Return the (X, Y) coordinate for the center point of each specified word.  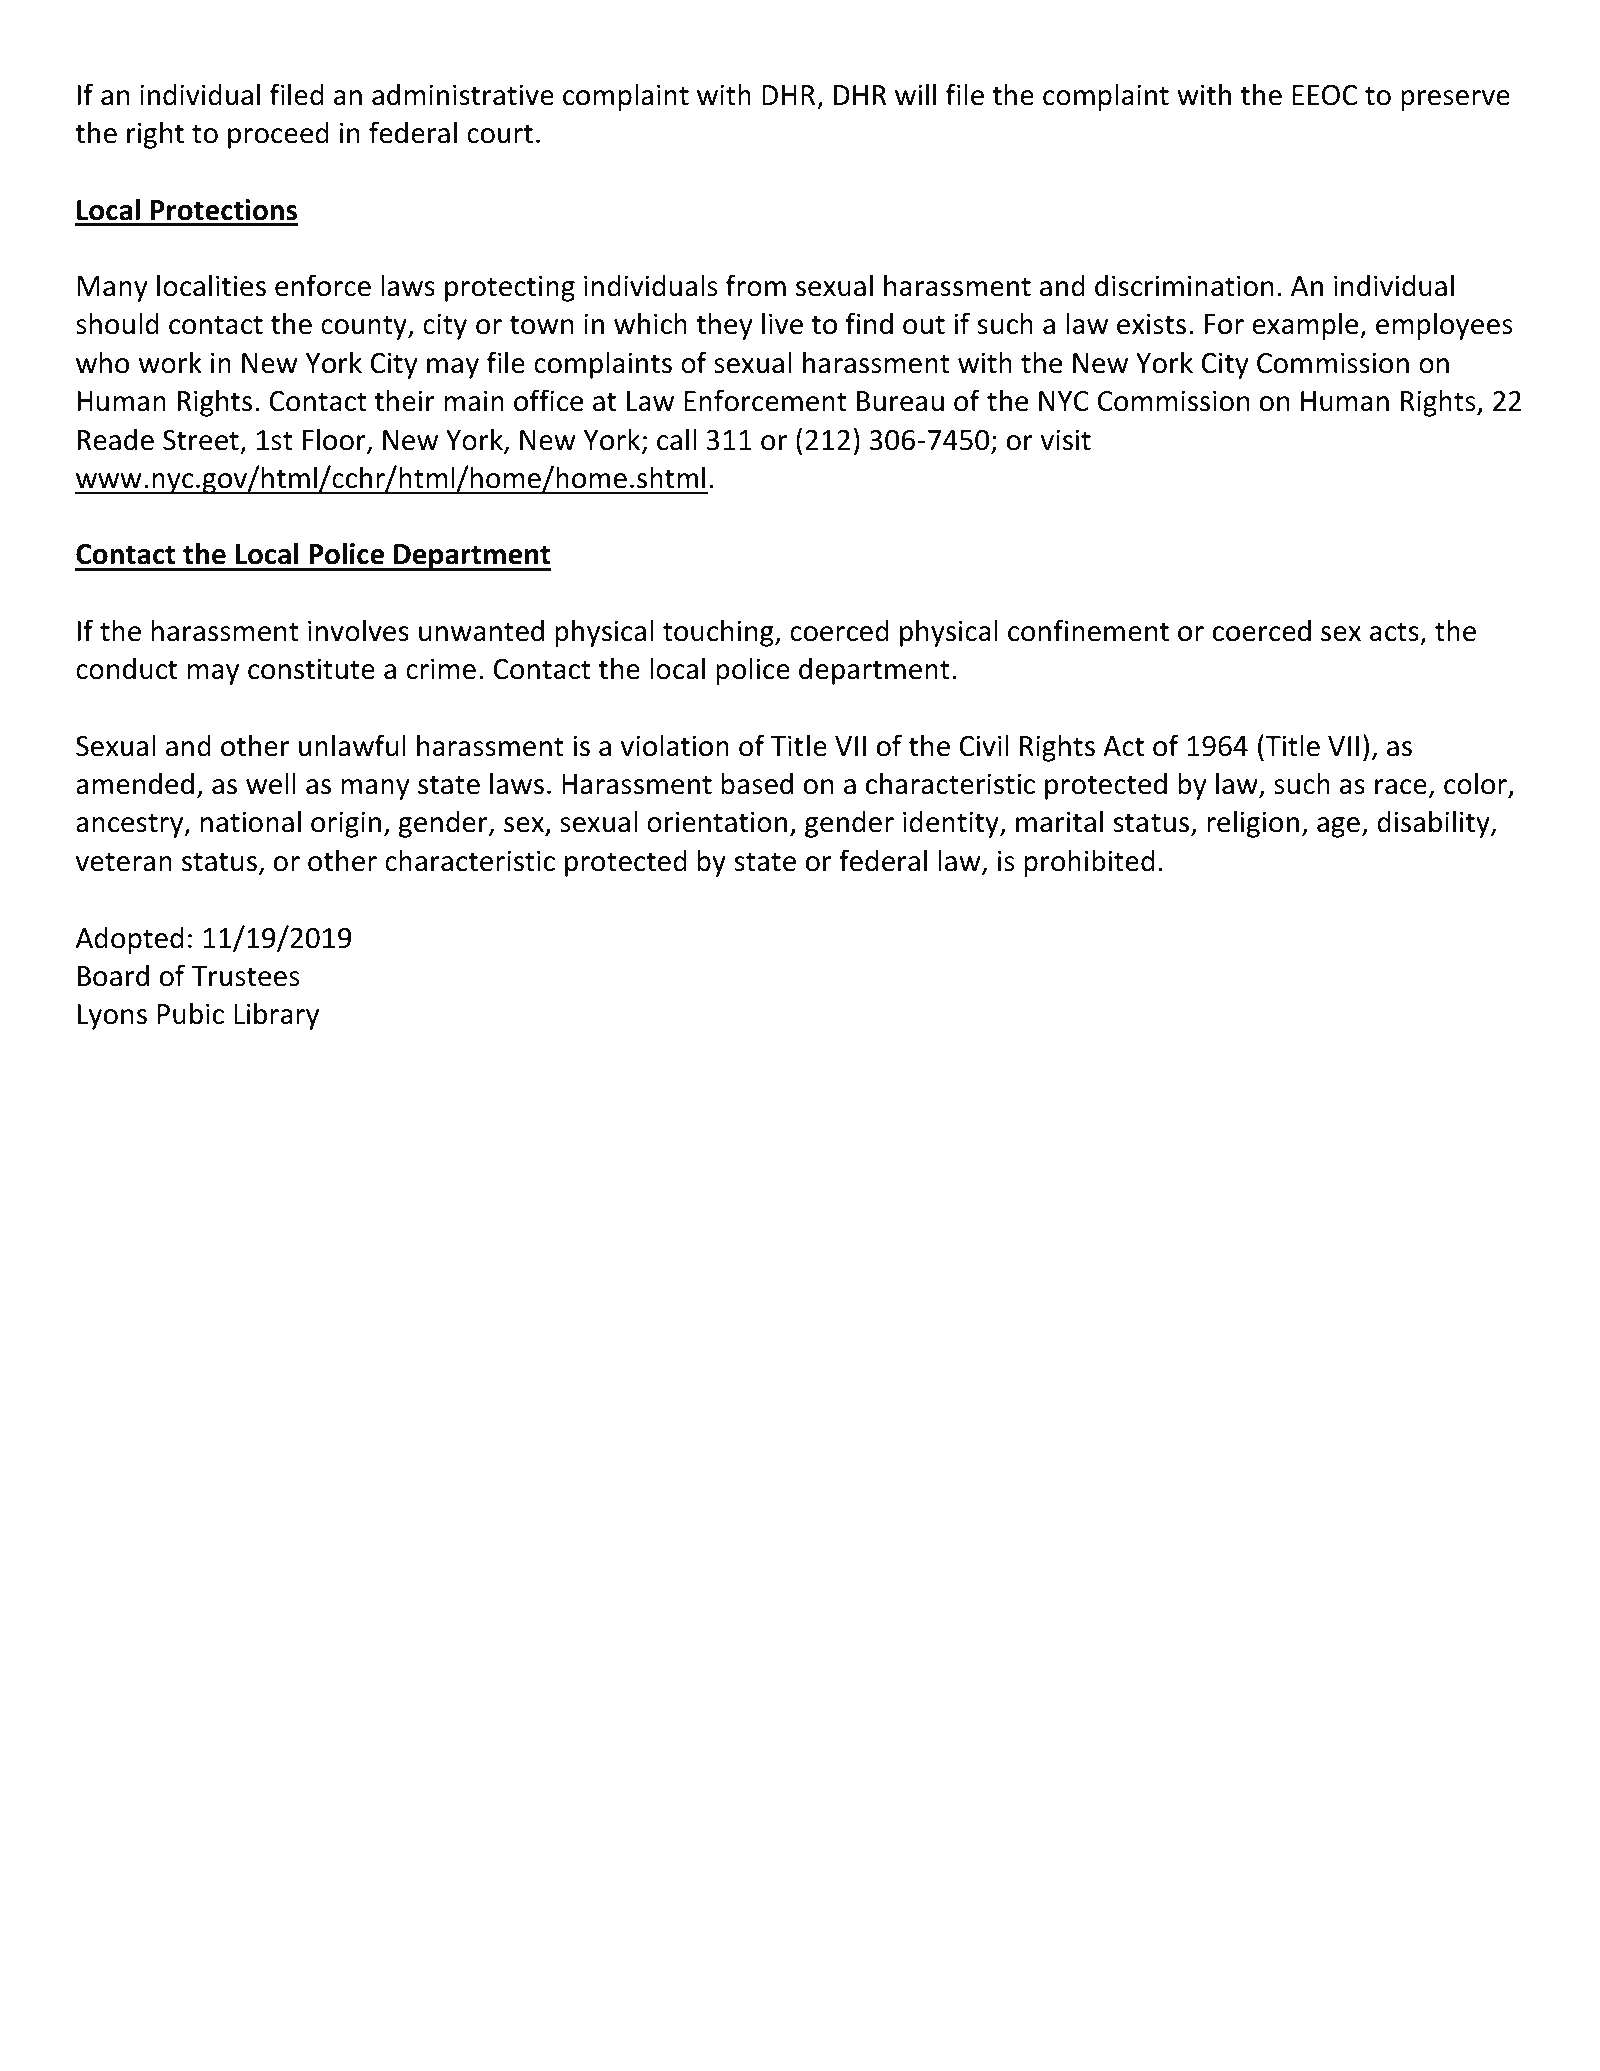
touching (719, 633)
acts (1394, 632)
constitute (311, 669)
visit (1066, 440)
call (676, 439)
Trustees (246, 976)
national (251, 821)
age (1338, 827)
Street (201, 440)
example (1306, 326)
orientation (717, 822)
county (365, 327)
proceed (278, 135)
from (756, 285)
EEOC (1324, 95)
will (915, 94)
